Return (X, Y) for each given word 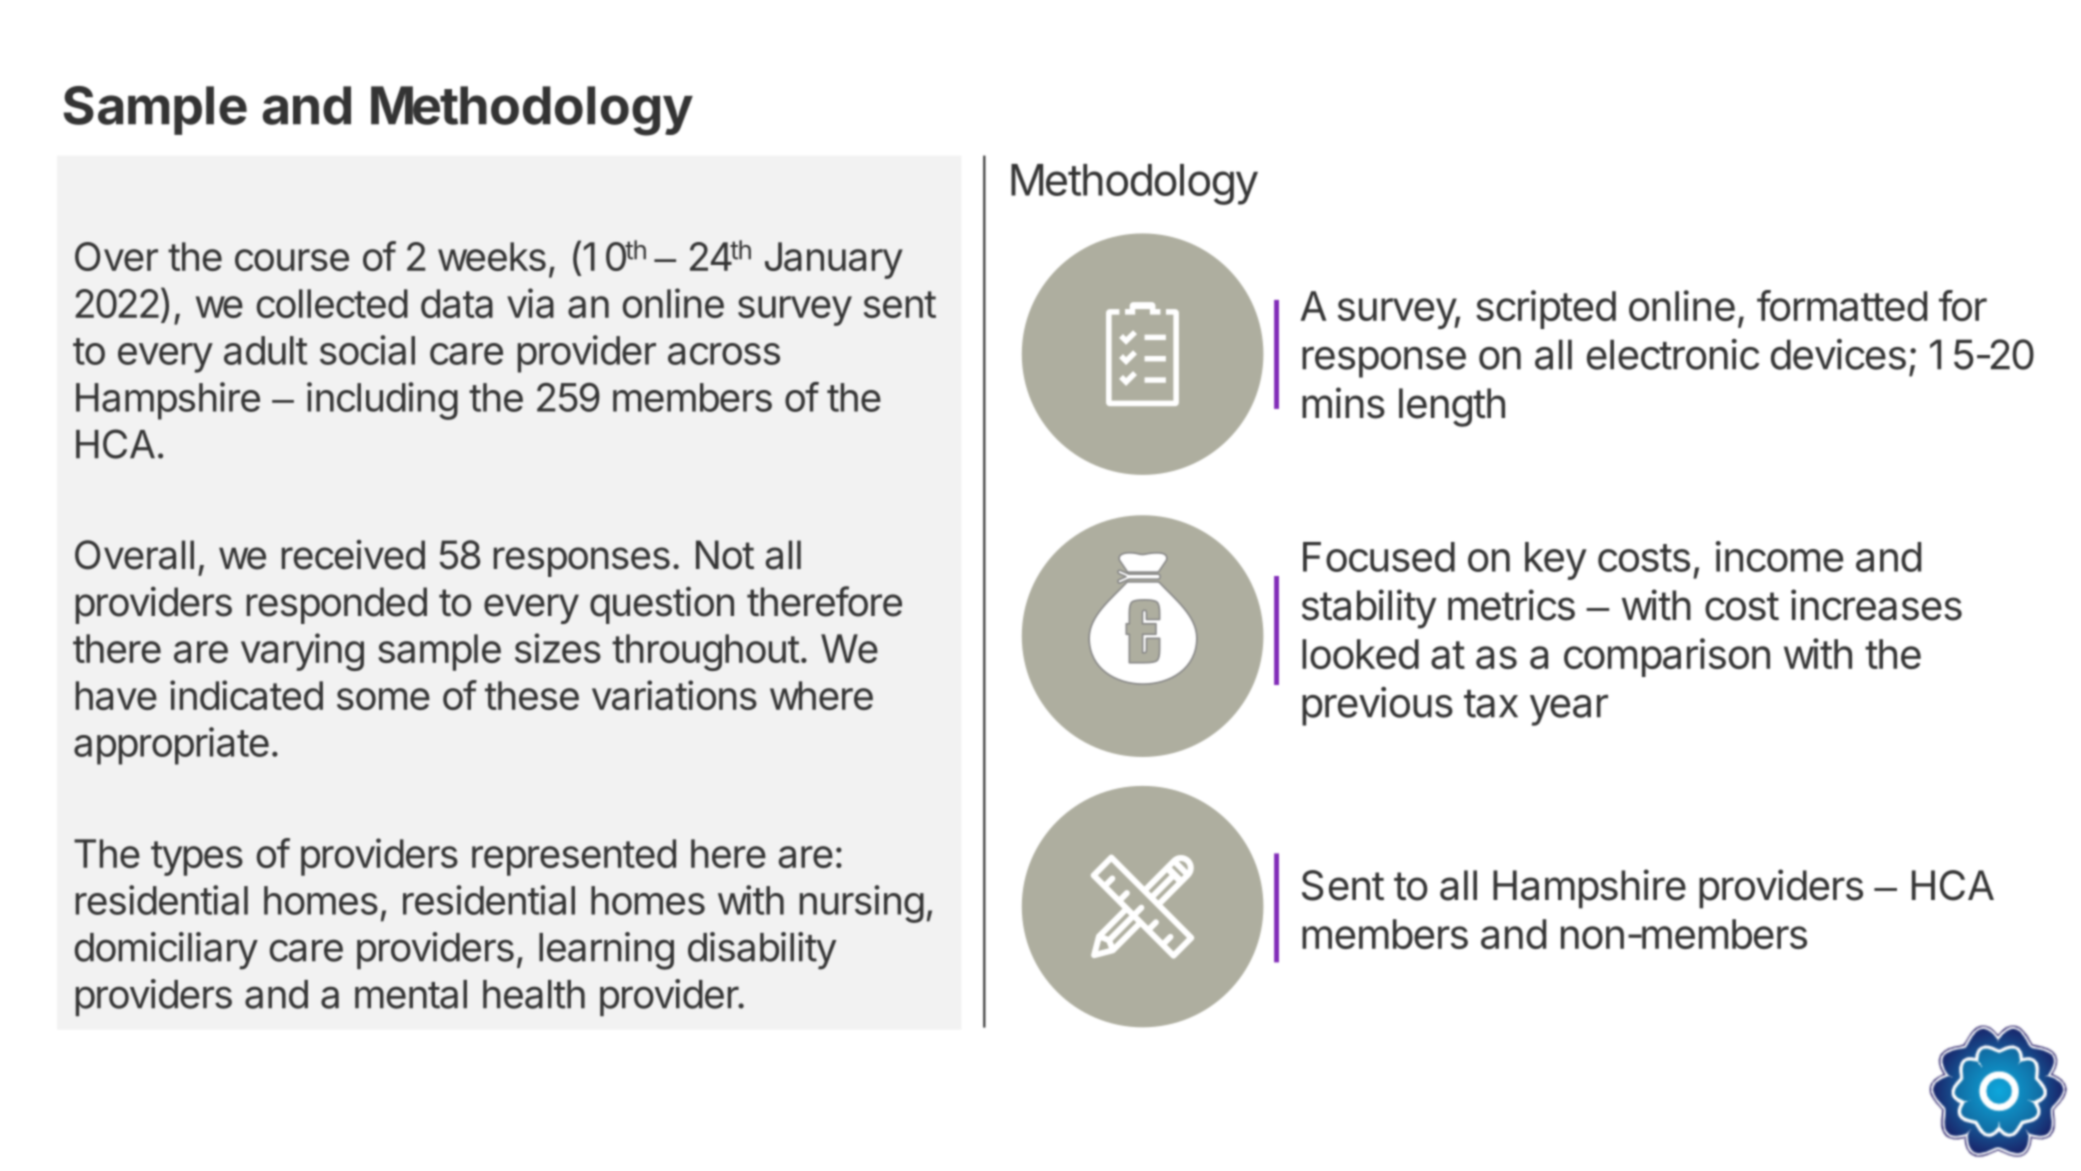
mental (411, 994)
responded (337, 605)
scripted (1546, 309)
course (292, 260)
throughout (706, 652)
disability (762, 951)
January (834, 260)
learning (606, 951)
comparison (1667, 657)
